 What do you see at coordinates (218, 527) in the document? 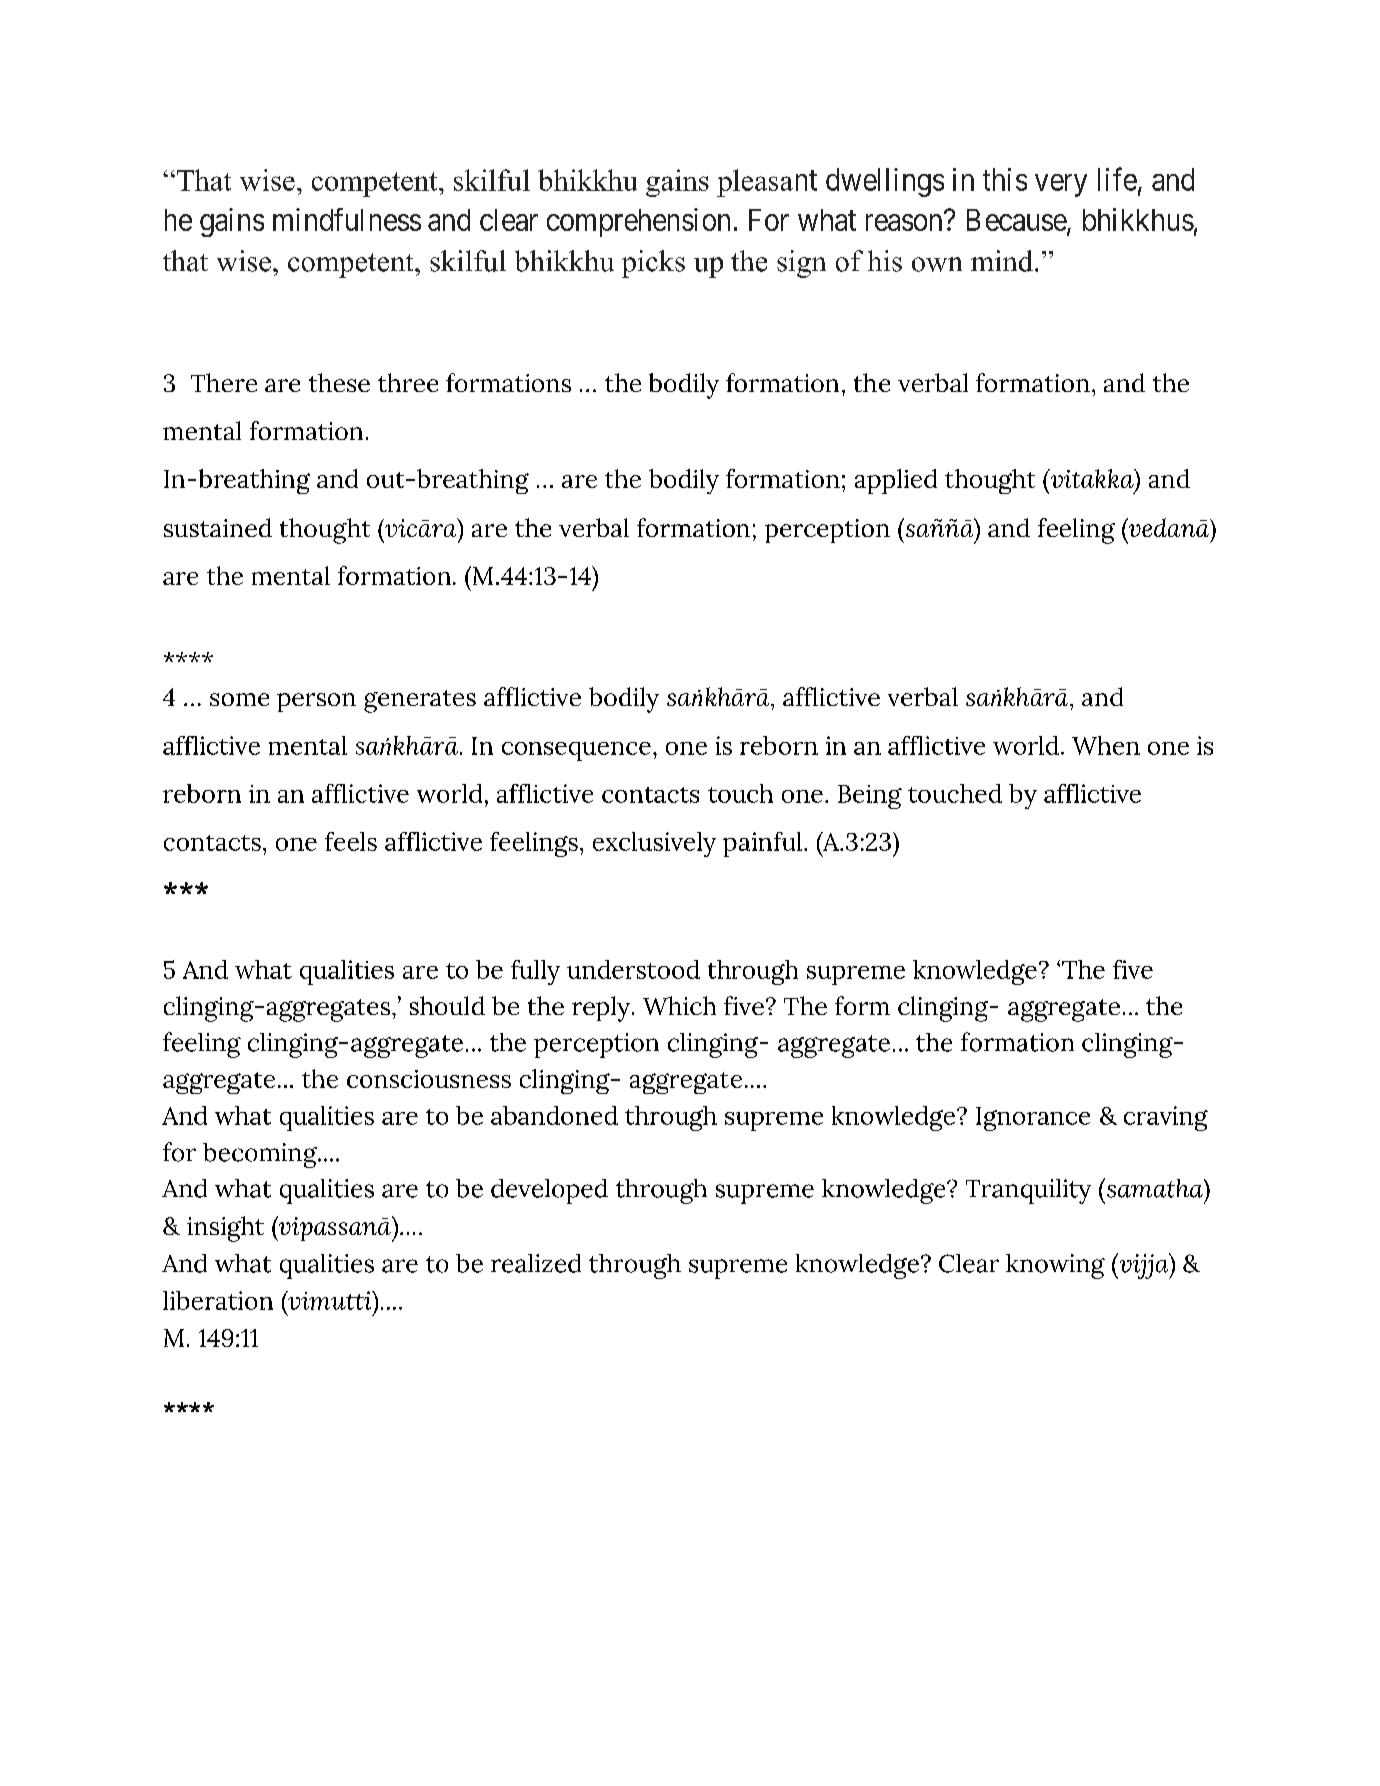
I see `sustained` at bounding box center [218, 527].
